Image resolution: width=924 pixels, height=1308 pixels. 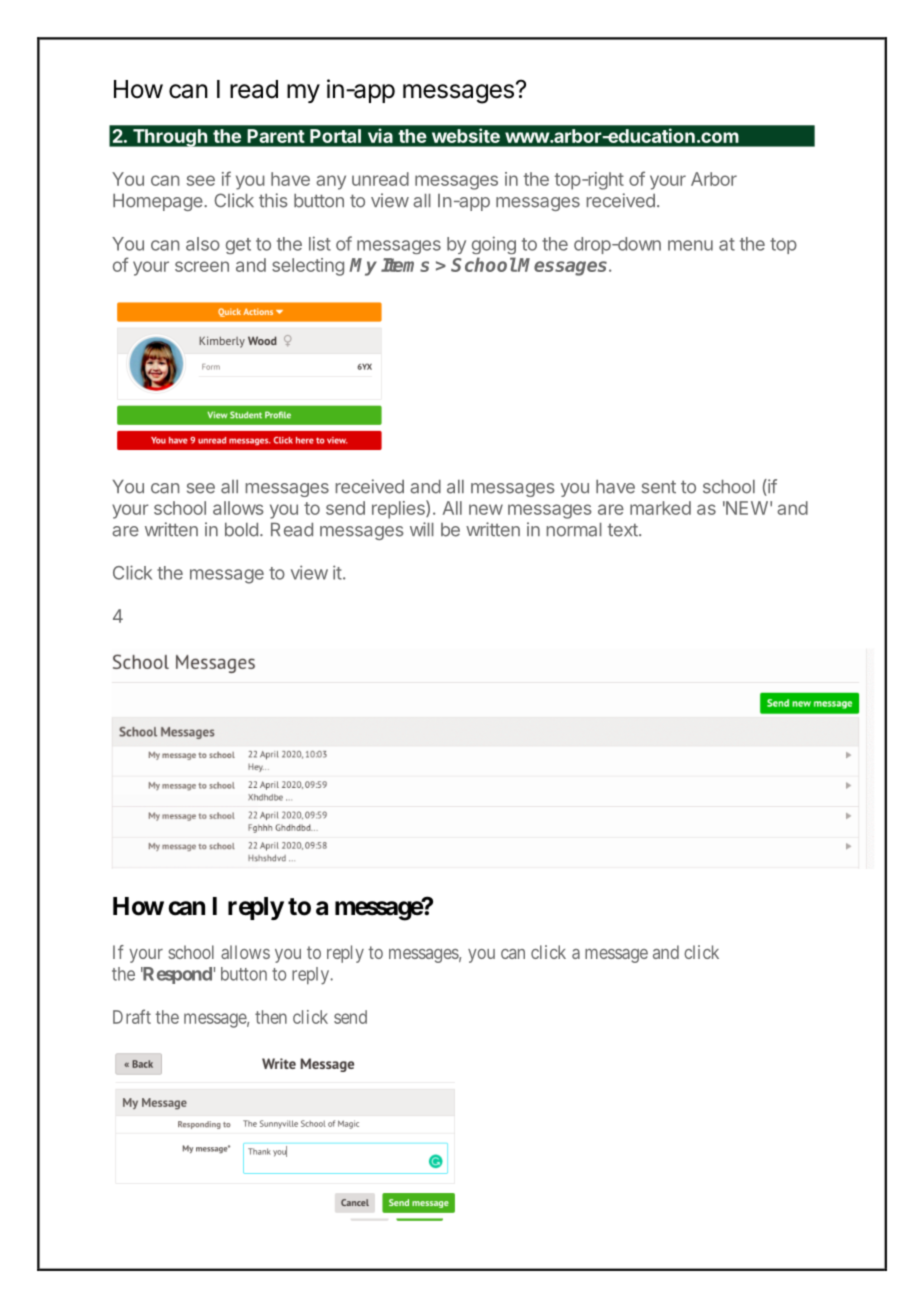 I want to click on normal, so click(x=574, y=530).
